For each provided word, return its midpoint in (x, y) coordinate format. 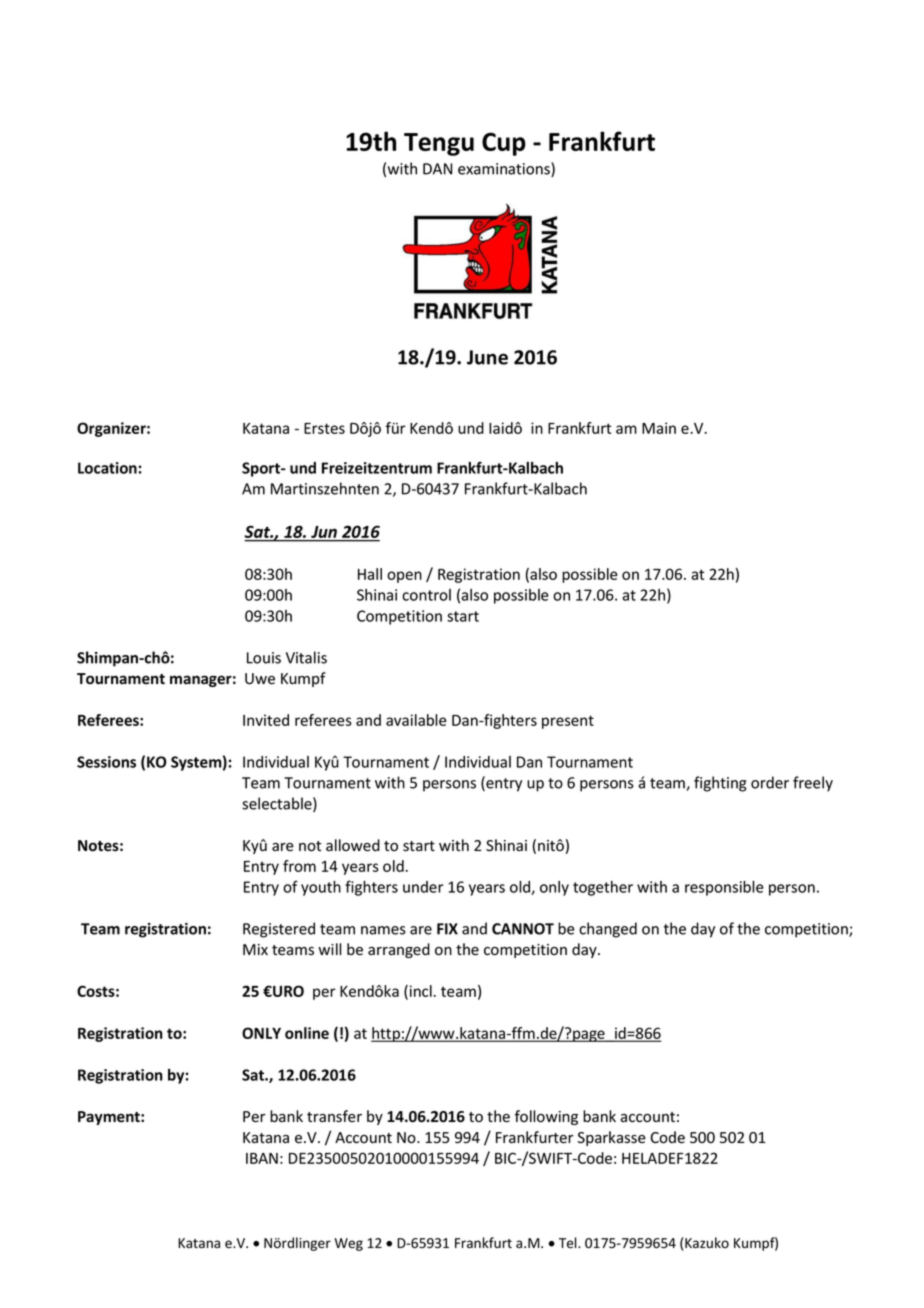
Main (659, 428)
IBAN (262, 1158)
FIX (447, 929)
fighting (720, 784)
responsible (724, 888)
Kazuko (707, 1243)
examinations (505, 169)
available (416, 720)
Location (108, 468)
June (487, 357)
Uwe (260, 679)
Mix (255, 949)
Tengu (439, 144)
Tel (569, 1243)
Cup (504, 144)
